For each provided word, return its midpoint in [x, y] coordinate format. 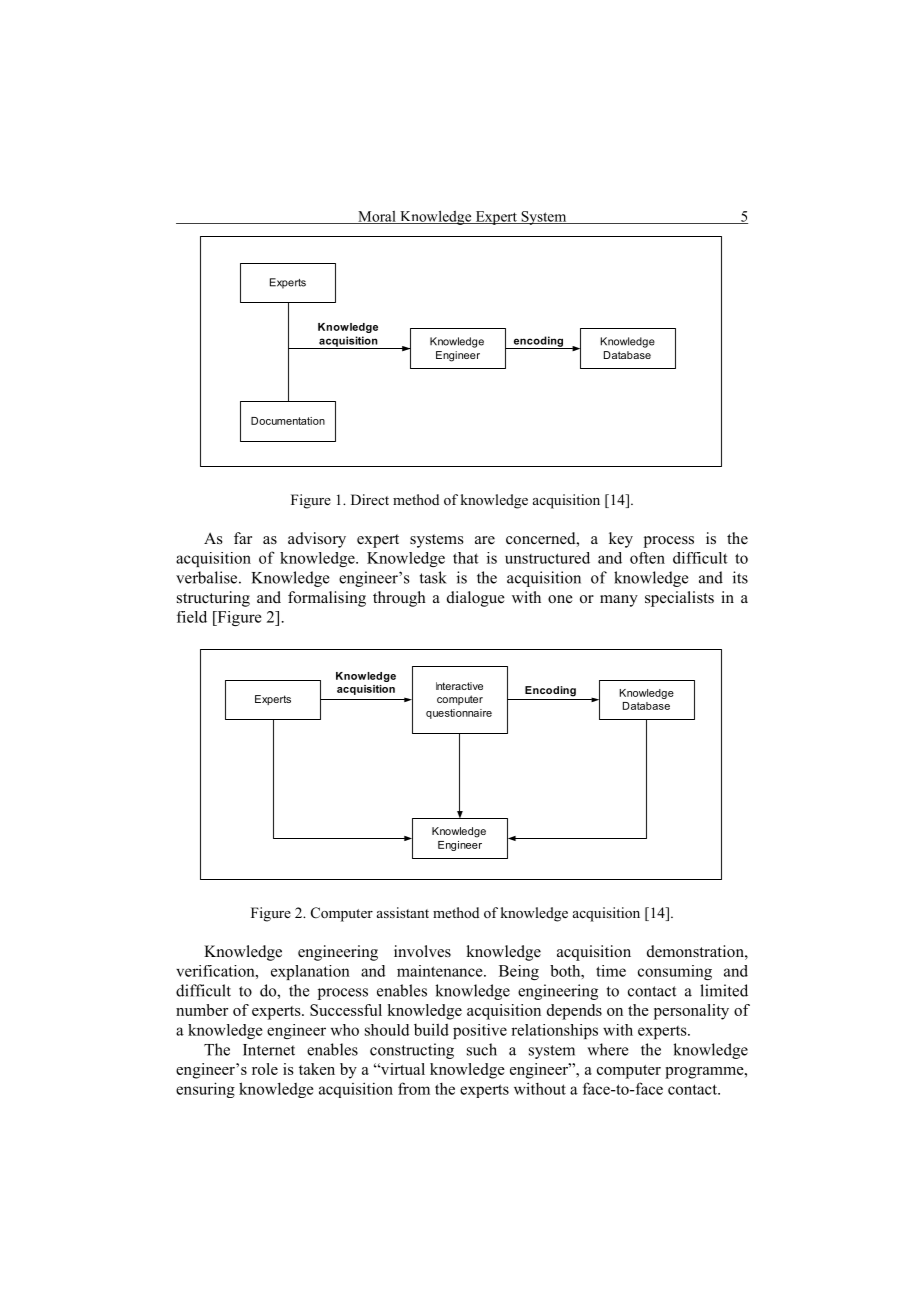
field [192, 617]
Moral [377, 217]
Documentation [288, 421]
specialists [679, 599]
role [265, 1069]
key [621, 540]
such [482, 1049]
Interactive [459, 686]
